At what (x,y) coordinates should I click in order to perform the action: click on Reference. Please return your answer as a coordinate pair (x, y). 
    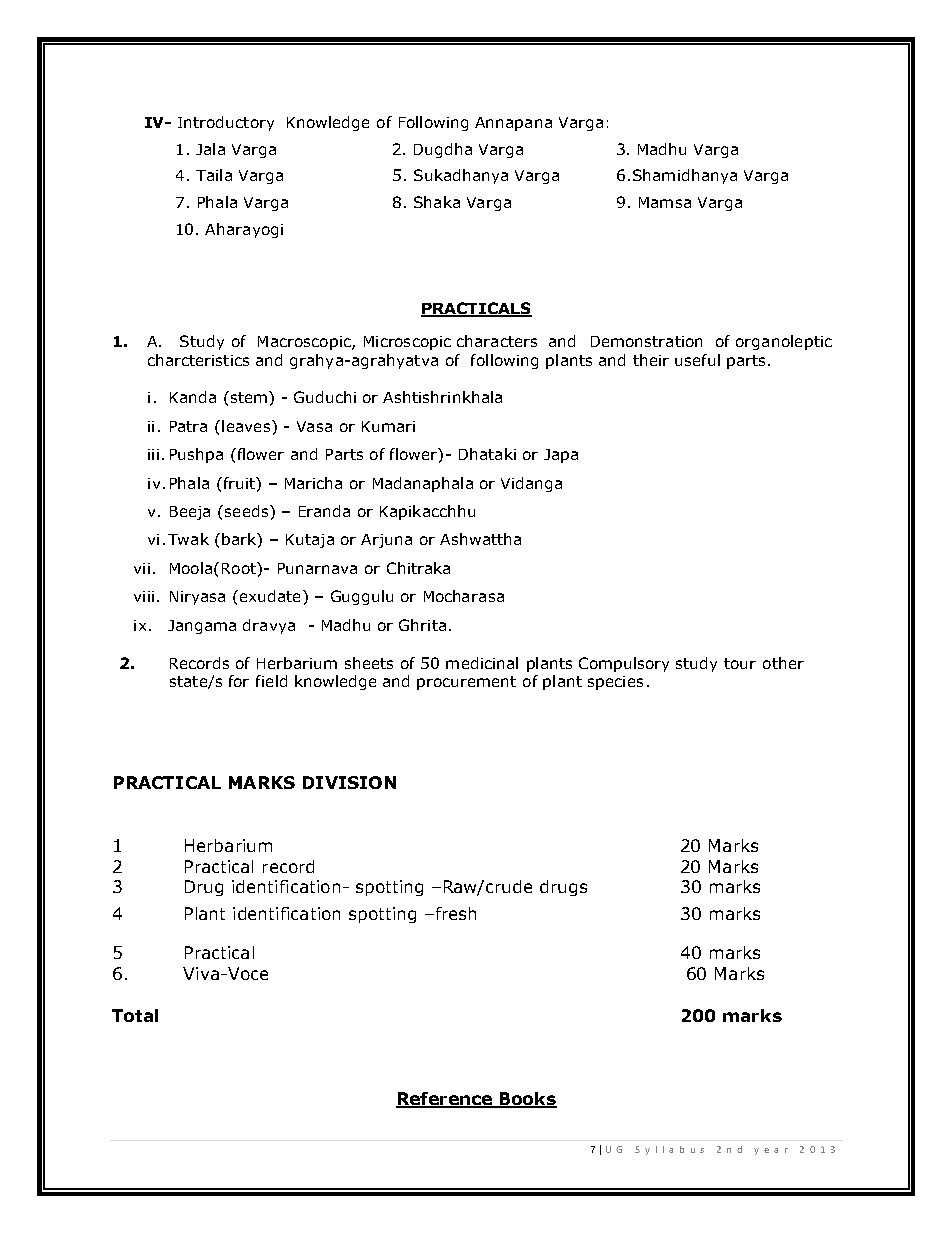
    Looking at the image, I should click on (445, 1100).
